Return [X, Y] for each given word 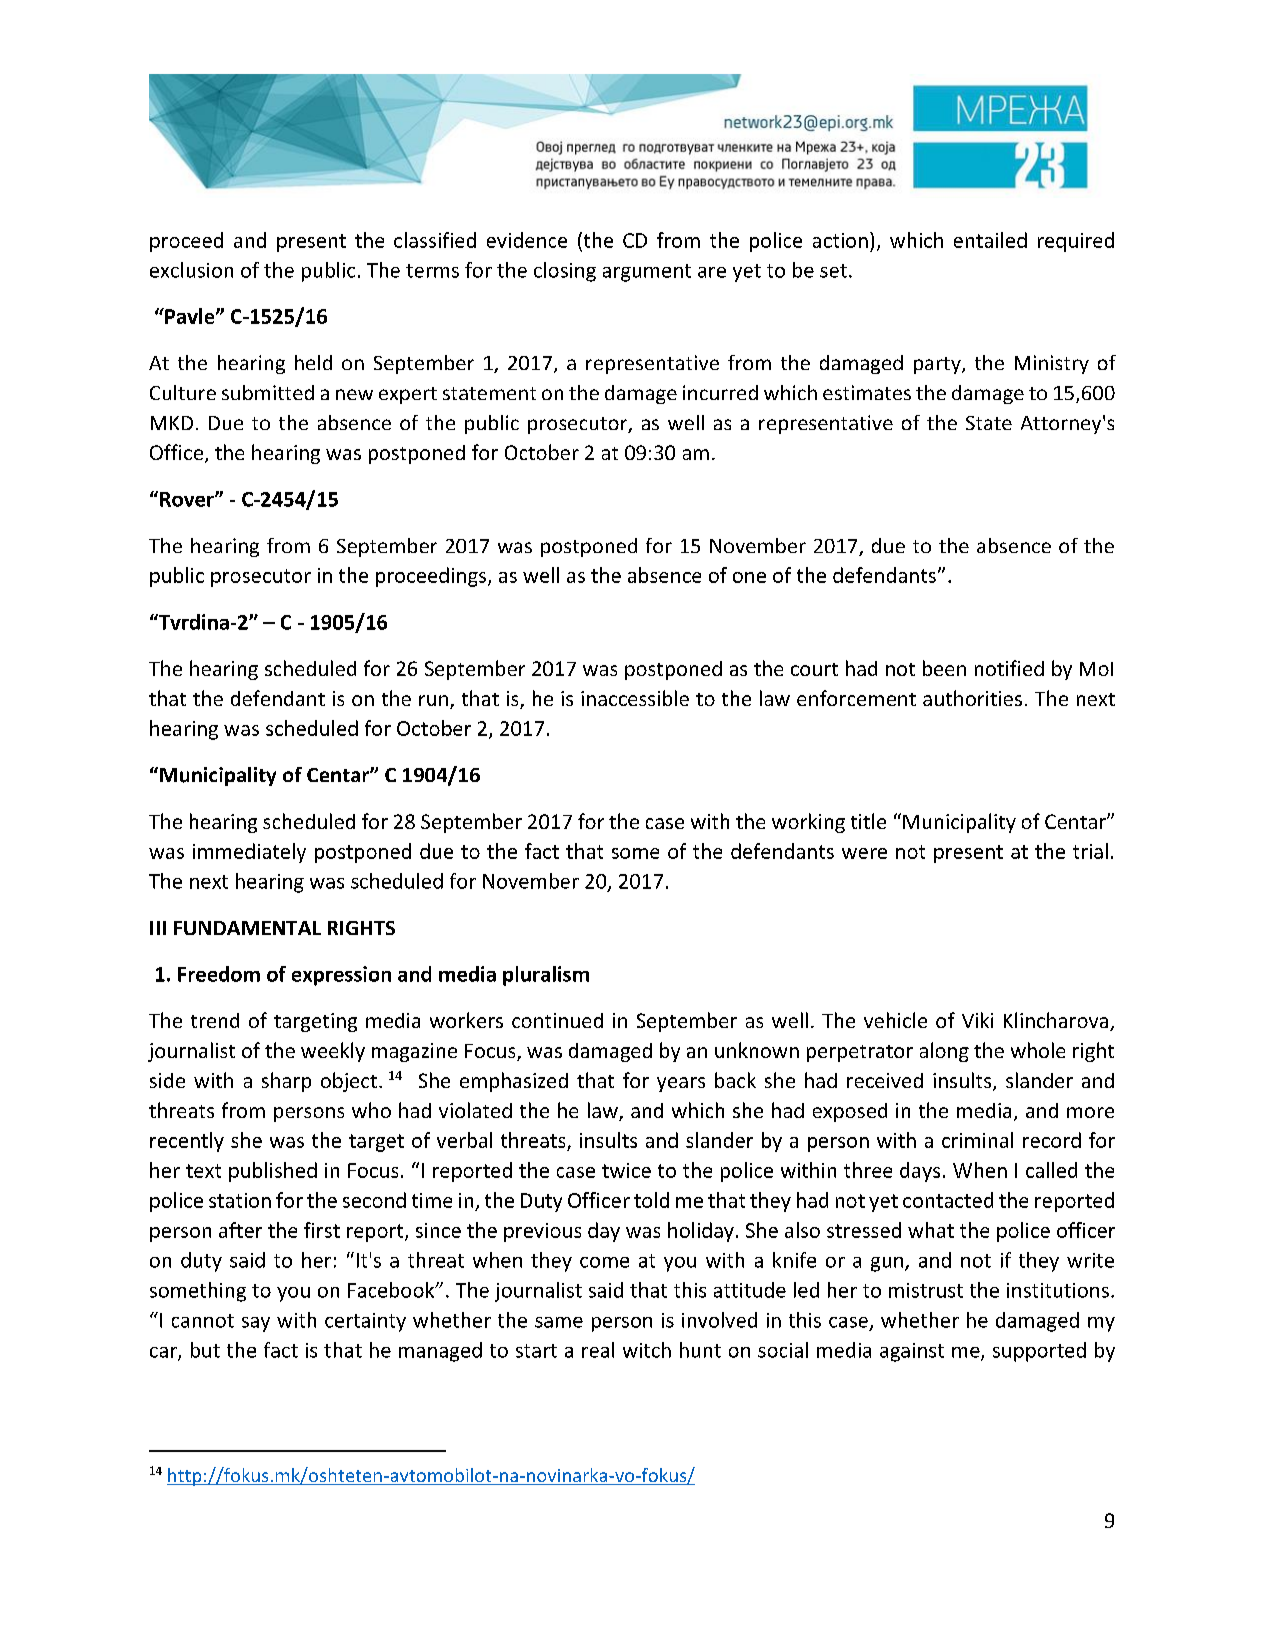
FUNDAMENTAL [247, 928]
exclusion [191, 270]
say [256, 1324]
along [944, 1052]
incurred [720, 392]
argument [647, 273]
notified [1009, 668]
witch [647, 1350]
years [681, 1084]
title [868, 821]
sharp [286, 1082]
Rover [188, 499]
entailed [990, 240]
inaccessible [635, 698]
